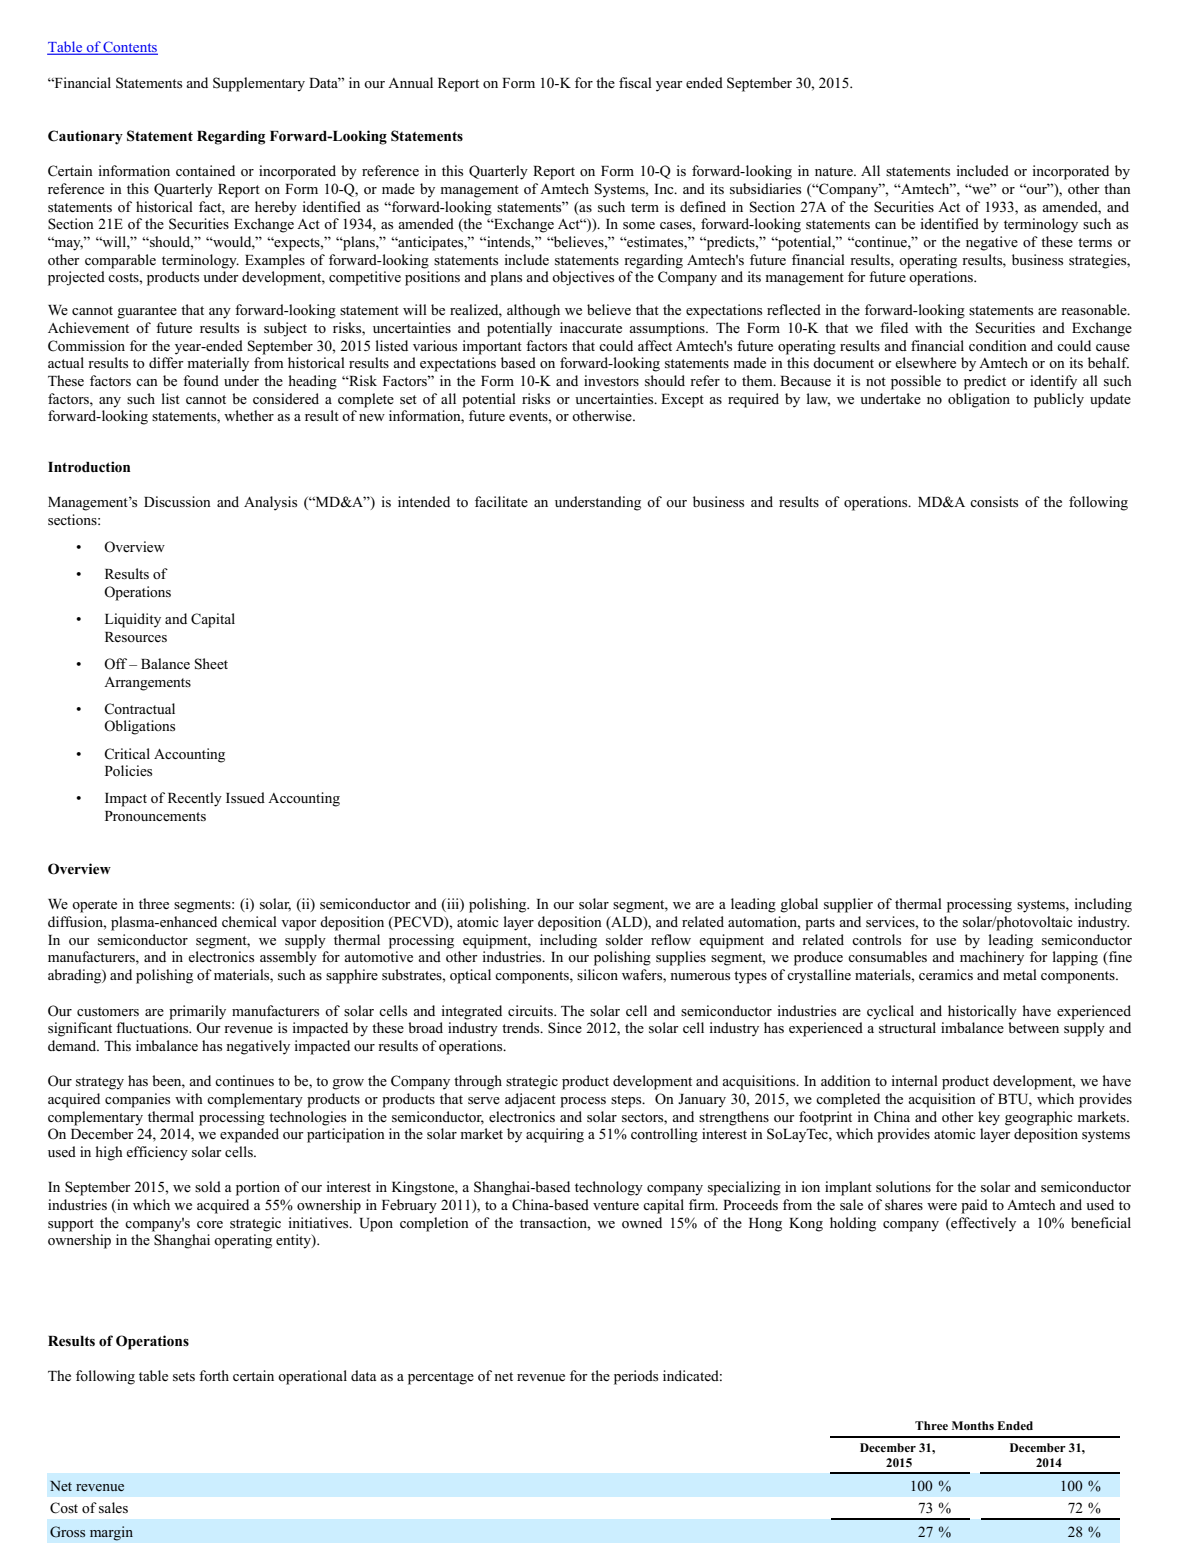 This screenshot has width=1203, height=1556. Describe the element at coordinates (597, 974) in the screenshot. I see `silicon` at that location.
